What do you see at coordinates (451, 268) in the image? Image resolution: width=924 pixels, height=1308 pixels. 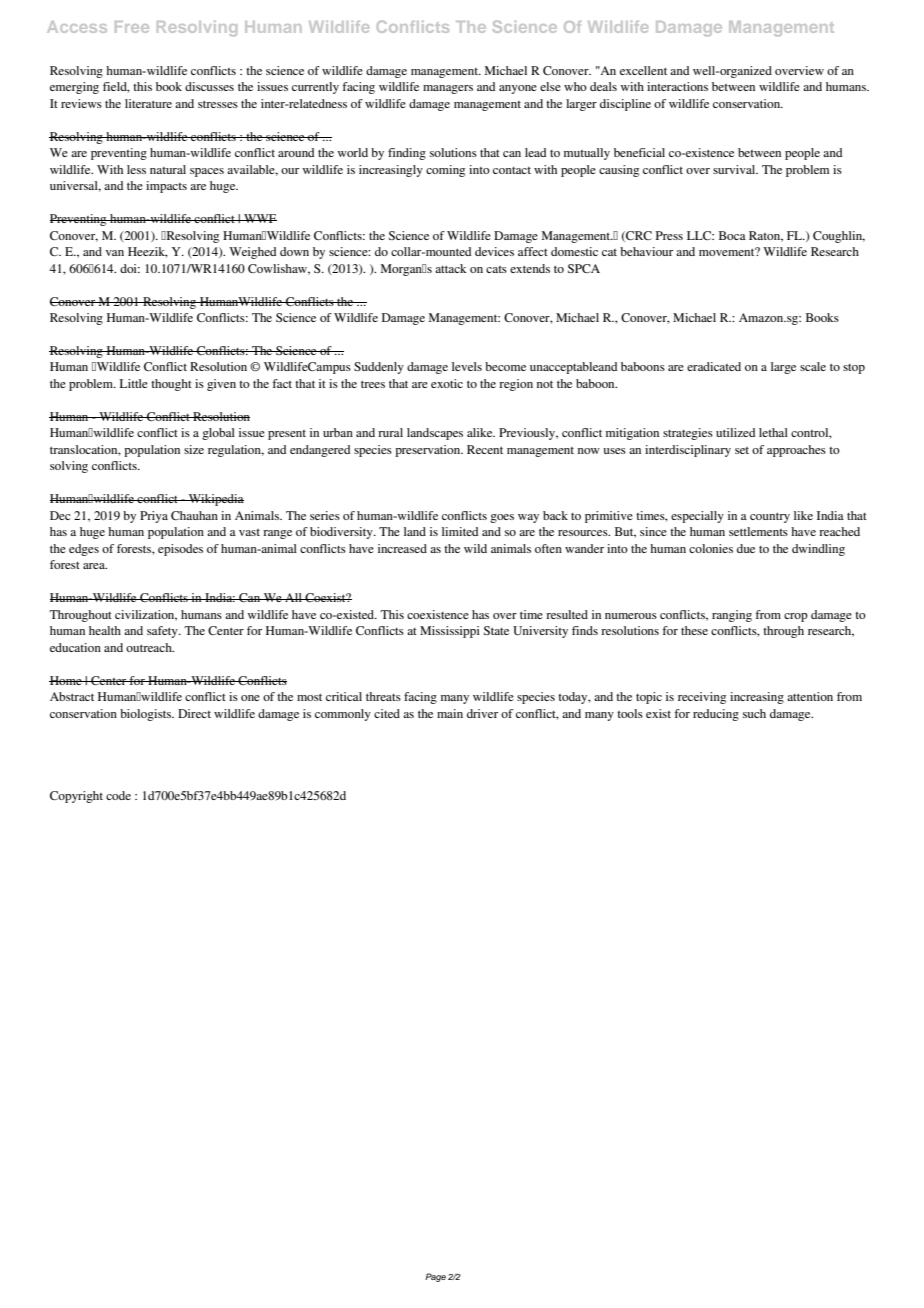 I see `attack` at bounding box center [451, 268].
